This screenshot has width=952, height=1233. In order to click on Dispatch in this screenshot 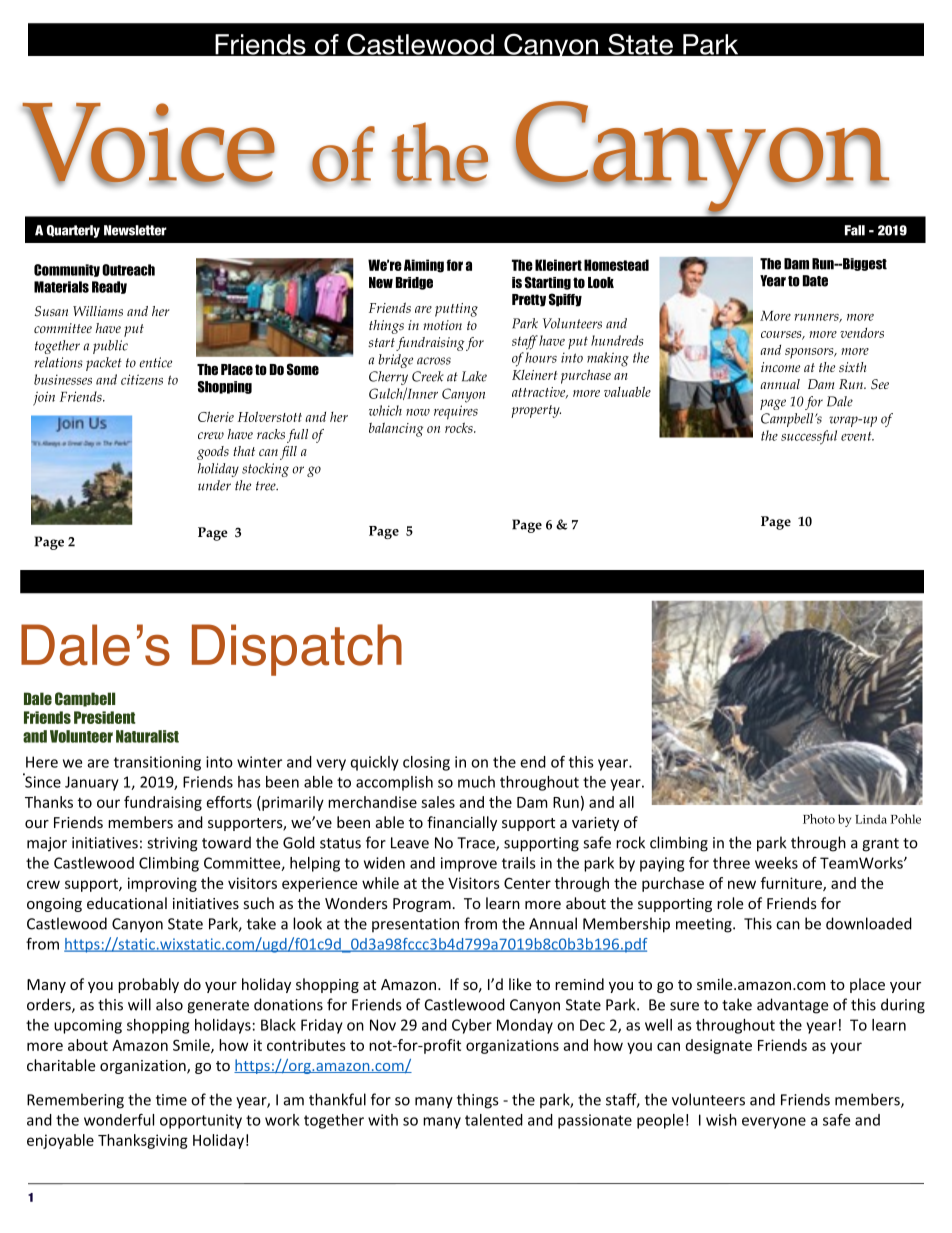, I will do `click(297, 650)`.
